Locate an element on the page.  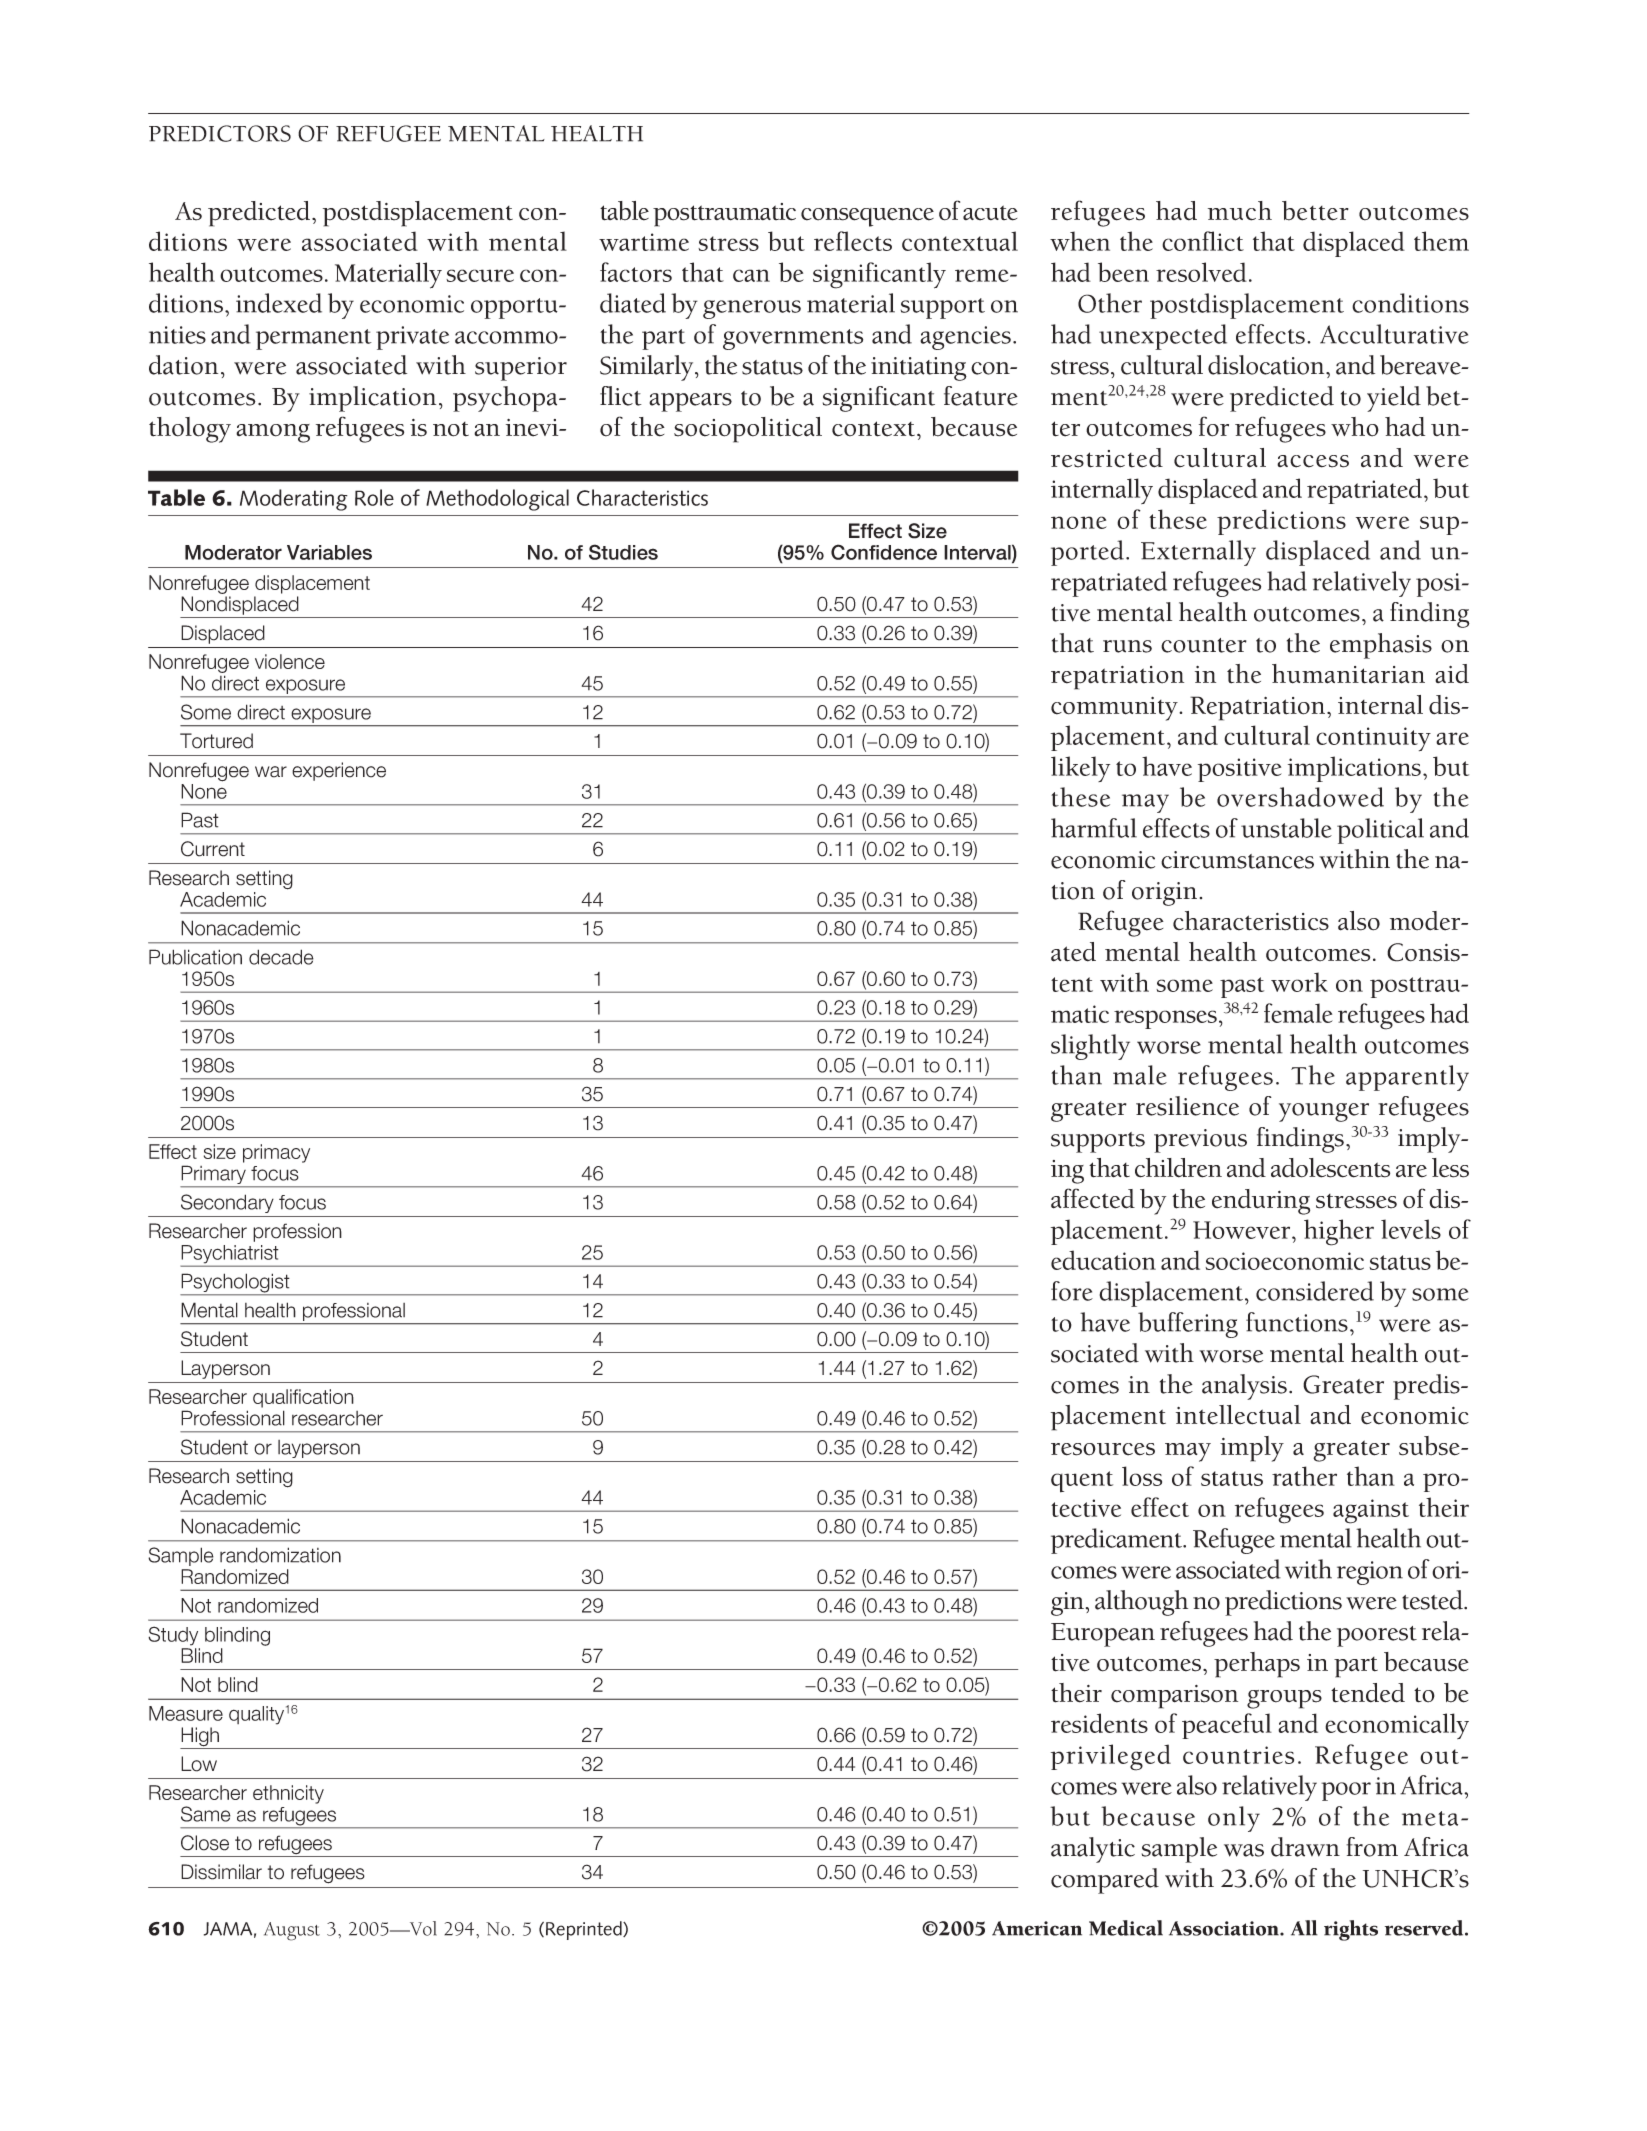
PREDICTORS is located at coordinates (220, 133).
